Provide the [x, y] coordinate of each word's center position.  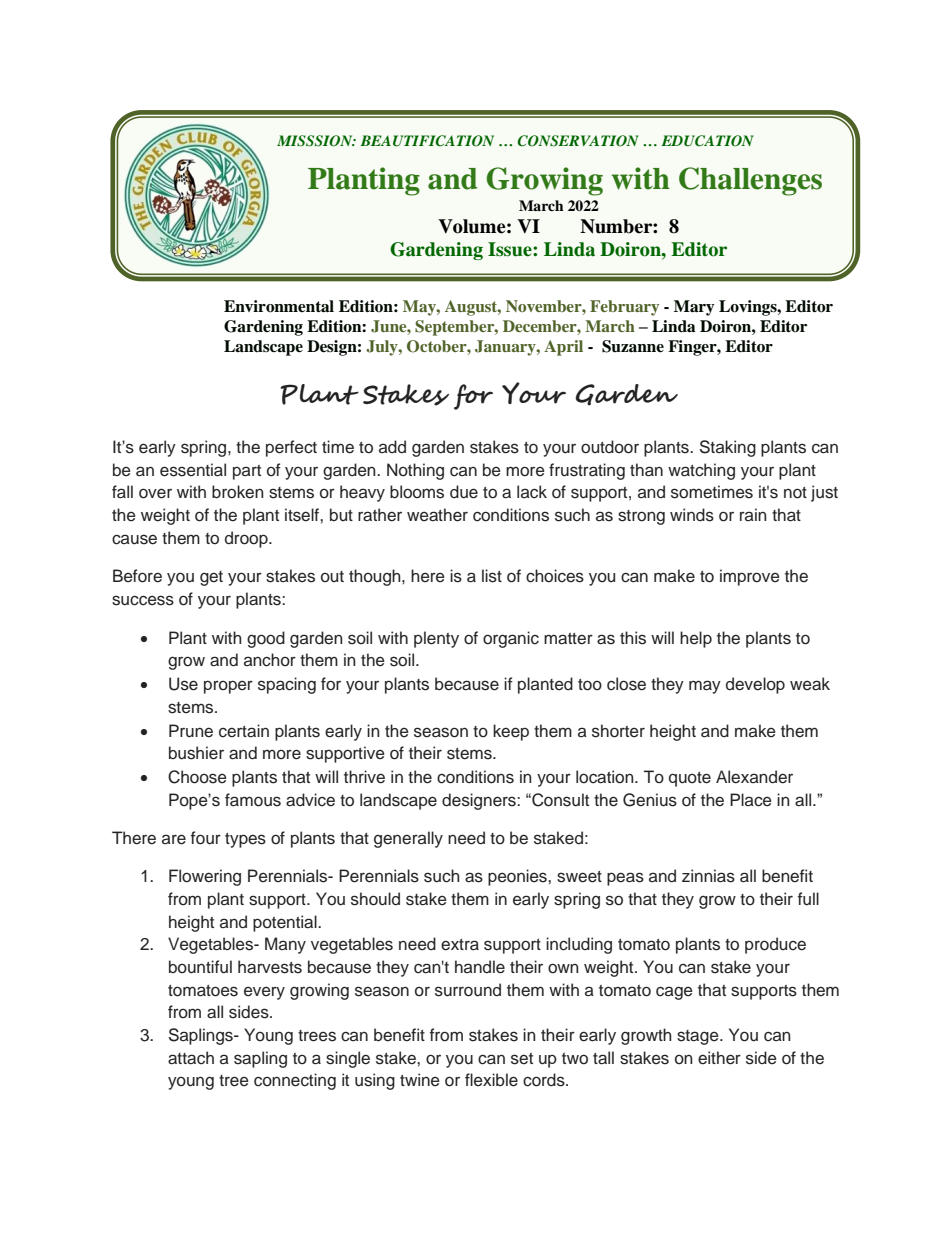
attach [191, 1058]
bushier [196, 753]
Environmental [279, 306]
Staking [728, 448]
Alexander [754, 777]
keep [511, 732]
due [464, 492]
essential [193, 470]
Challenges [750, 181]
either [719, 1058]
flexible [491, 1080]
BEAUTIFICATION [427, 141]
